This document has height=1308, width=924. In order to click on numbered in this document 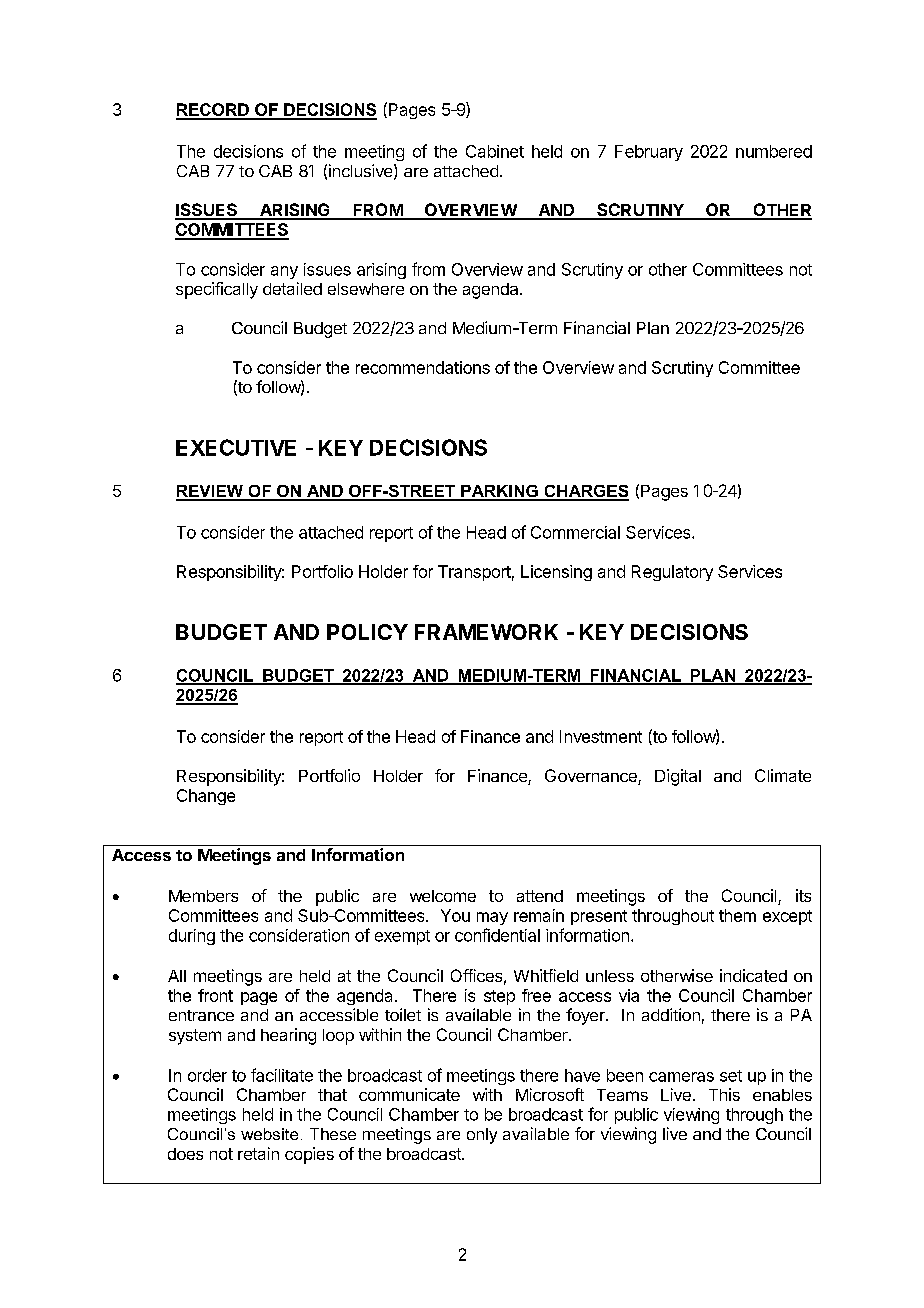, I will do `click(774, 151)`.
